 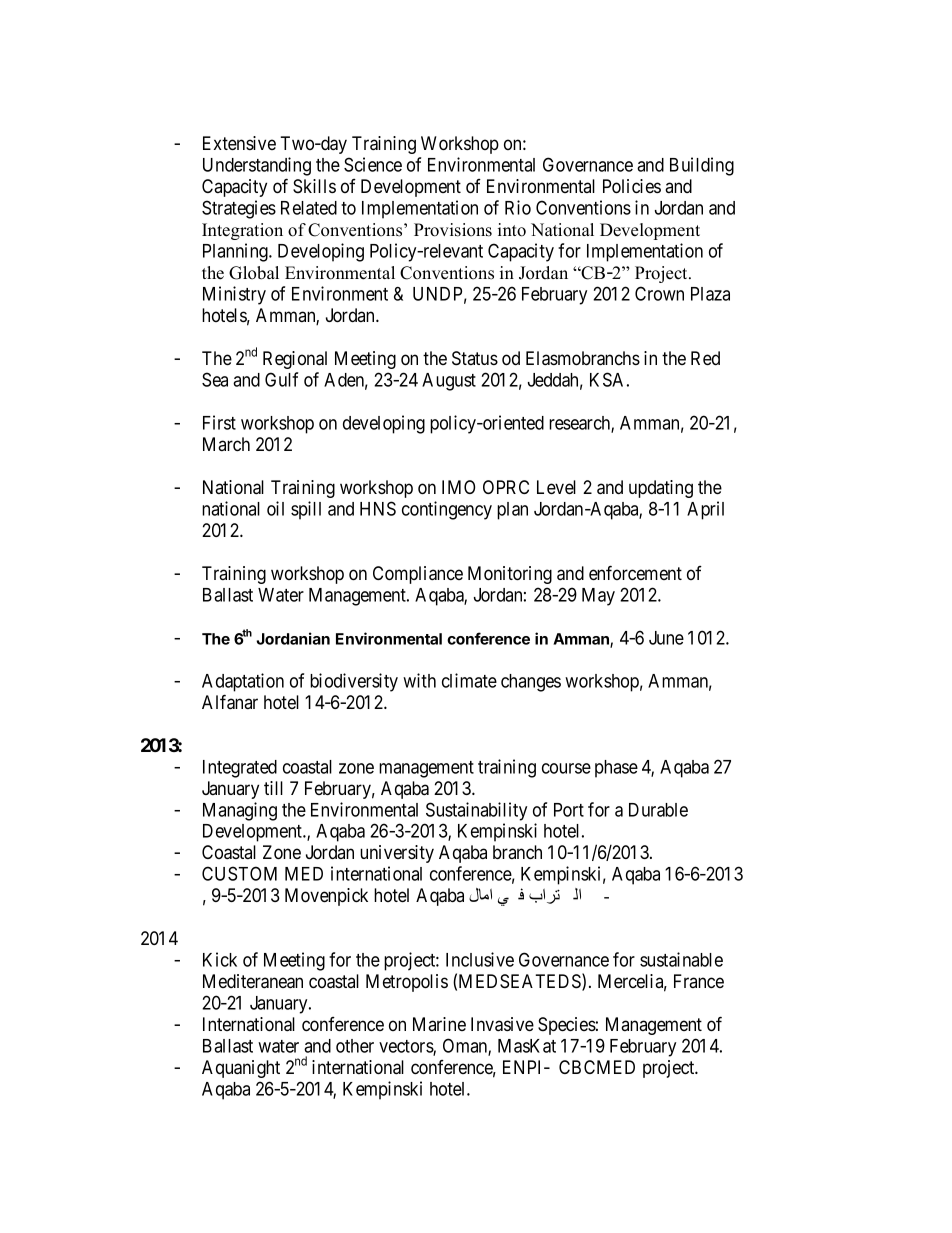 I want to click on enforcement, so click(x=635, y=572).
